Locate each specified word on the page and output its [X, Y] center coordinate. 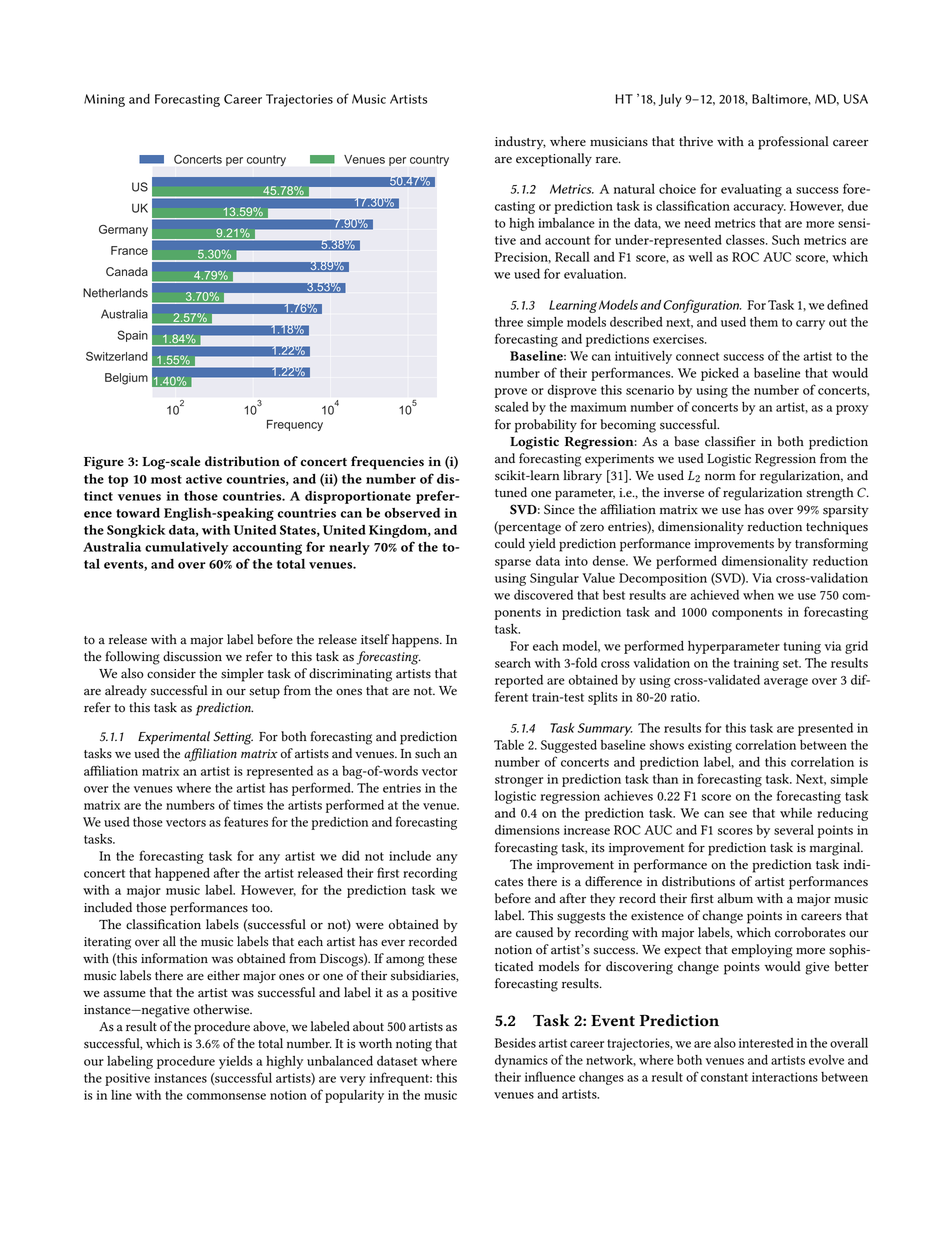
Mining [104, 100]
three [509, 322]
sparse [513, 564]
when [758, 595]
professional [793, 143]
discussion [192, 656]
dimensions [527, 830]
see [738, 814]
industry [520, 143]
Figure [104, 463]
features [246, 821]
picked [720, 374]
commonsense [226, 1096]
